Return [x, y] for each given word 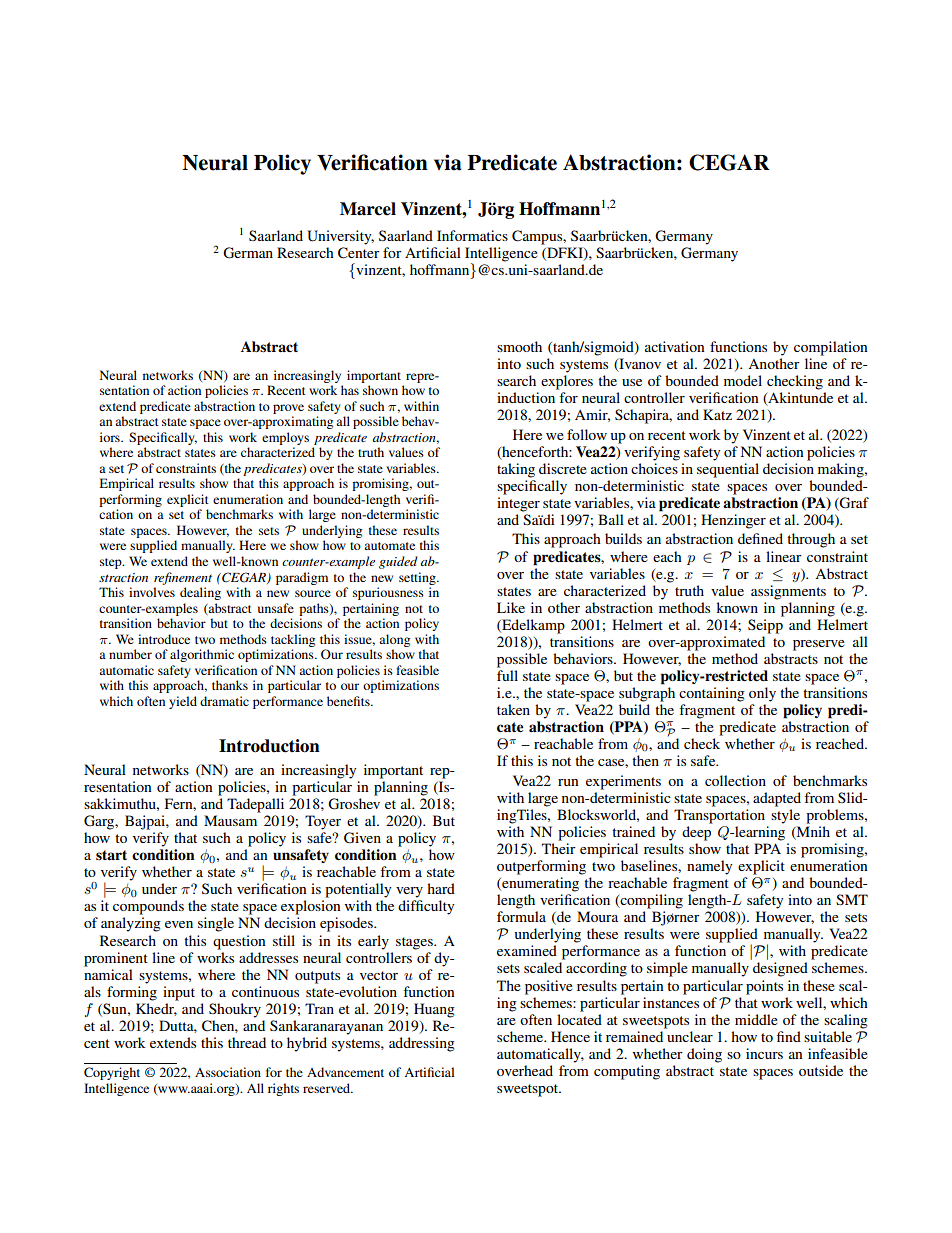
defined [760, 538]
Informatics [472, 235]
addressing [422, 1044]
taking [516, 470]
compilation [831, 348]
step [112, 563]
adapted [777, 799]
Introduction [269, 746]
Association [228, 1072]
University [340, 237]
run [568, 782]
